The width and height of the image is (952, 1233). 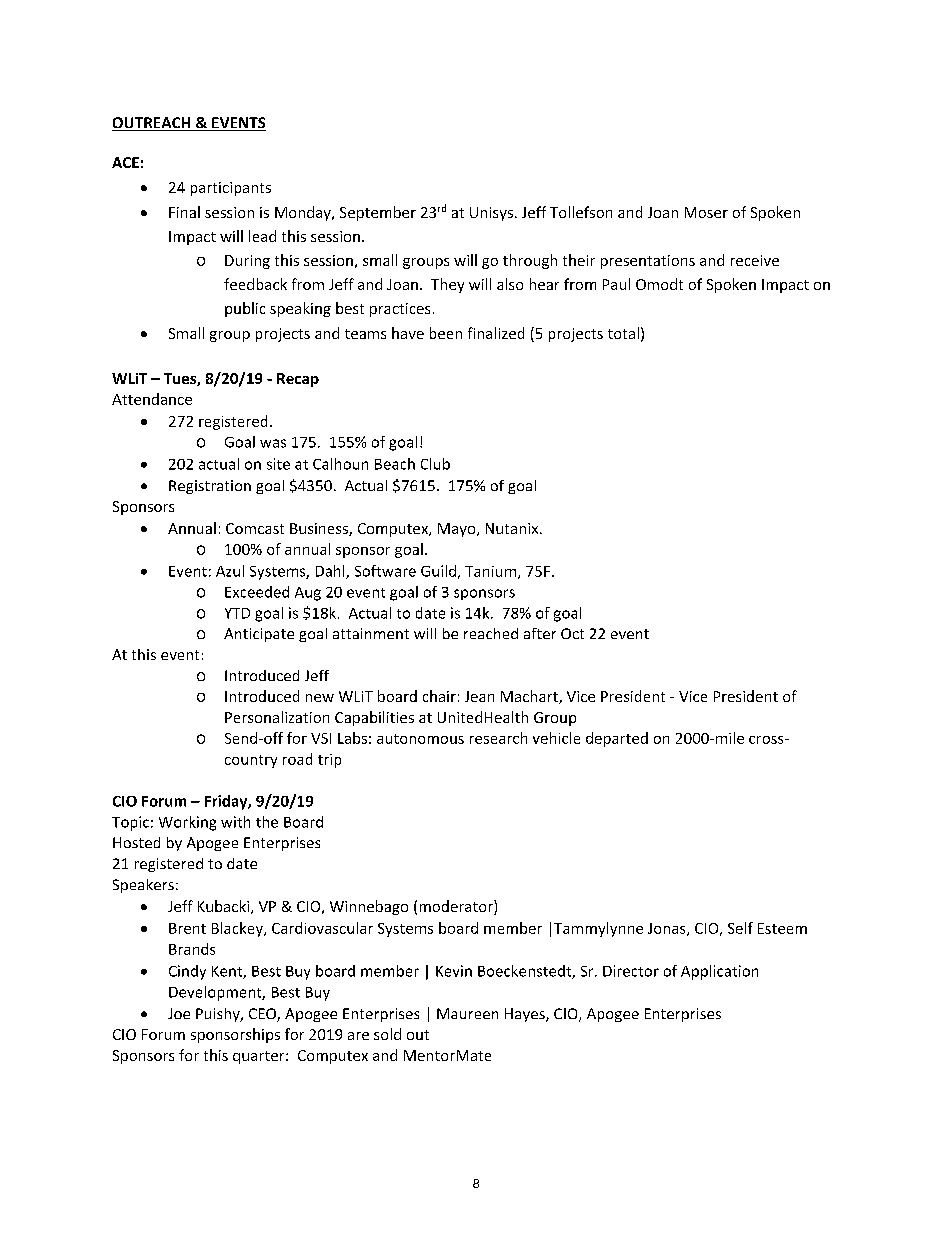 What do you see at coordinates (230, 571) in the image?
I see `Azul` at bounding box center [230, 571].
